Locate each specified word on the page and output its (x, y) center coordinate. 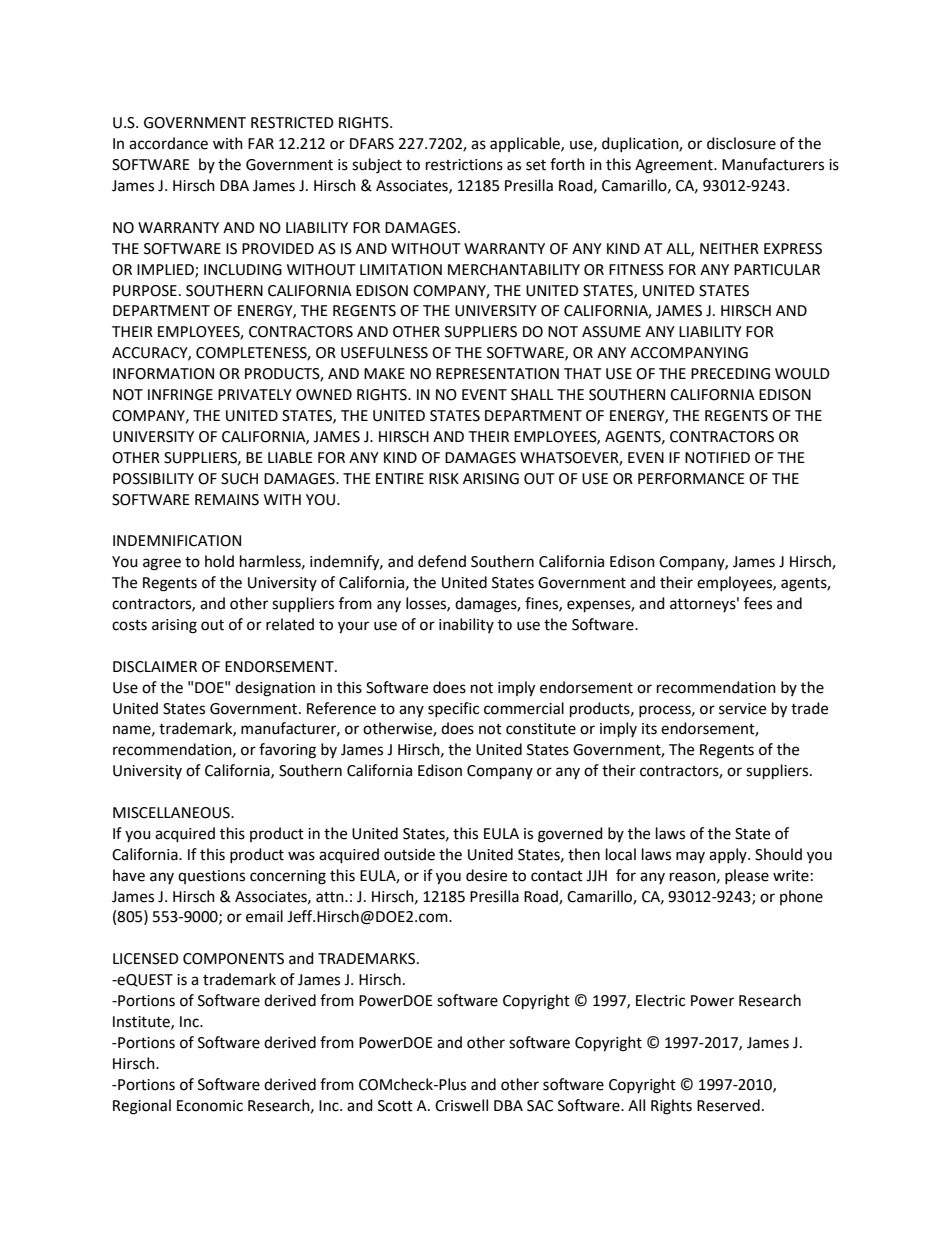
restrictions (464, 165)
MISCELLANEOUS (172, 813)
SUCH (239, 479)
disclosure (741, 143)
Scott (395, 1106)
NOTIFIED (717, 458)
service (742, 709)
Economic (210, 1106)
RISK (444, 479)
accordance (168, 143)
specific (453, 709)
